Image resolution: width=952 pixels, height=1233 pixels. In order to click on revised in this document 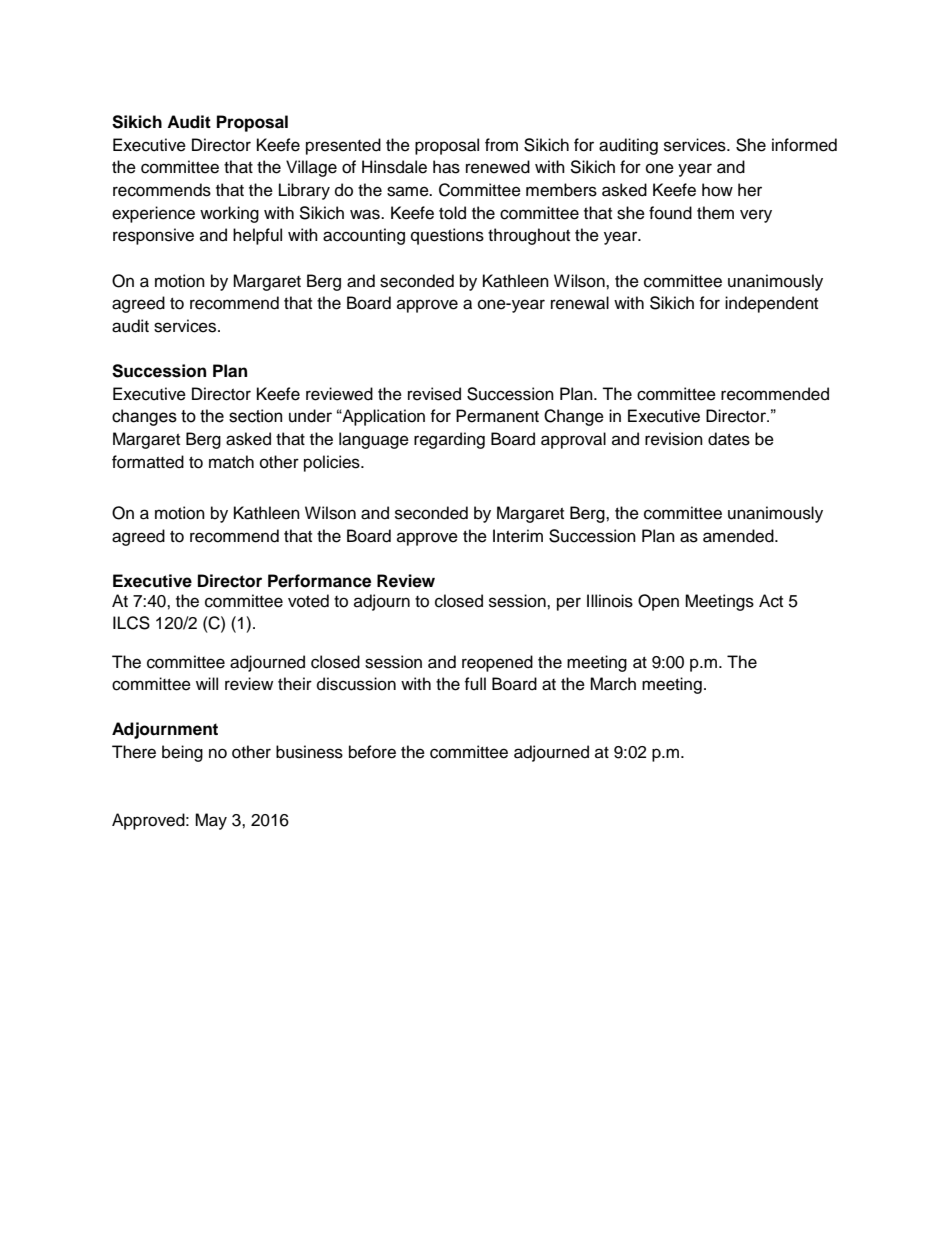, I will do `click(434, 394)`.
